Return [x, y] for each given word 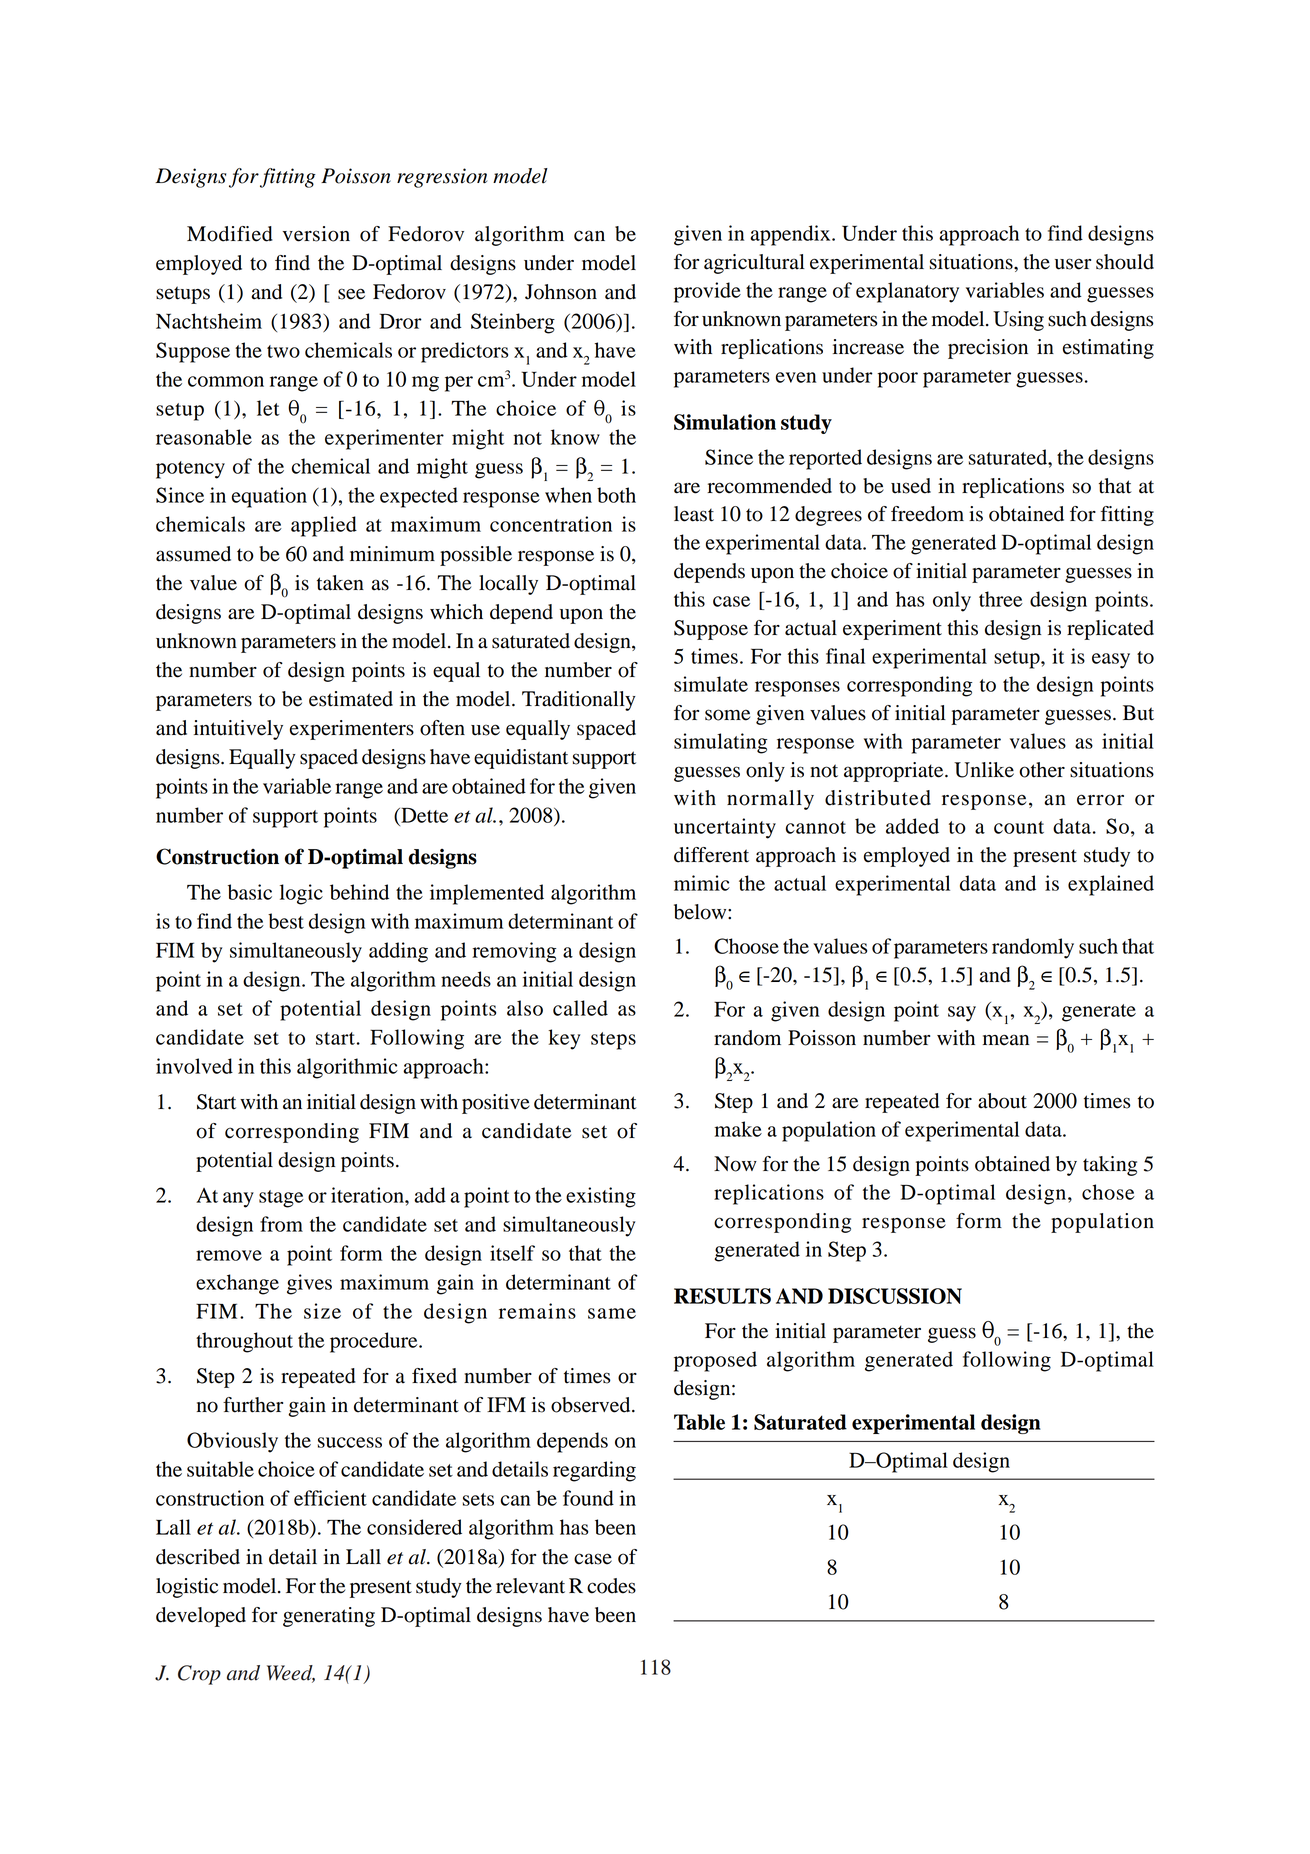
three [1001, 599]
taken [340, 583]
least [694, 514]
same [612, 1313]
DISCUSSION [895, 1296]
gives [309, 1284]
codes [611, 1586]
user [1073, 264]
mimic [702, 883]
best [286, 921]
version [316, 234]
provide [707, 292]
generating [329, 1617]
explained [1111, 885]
